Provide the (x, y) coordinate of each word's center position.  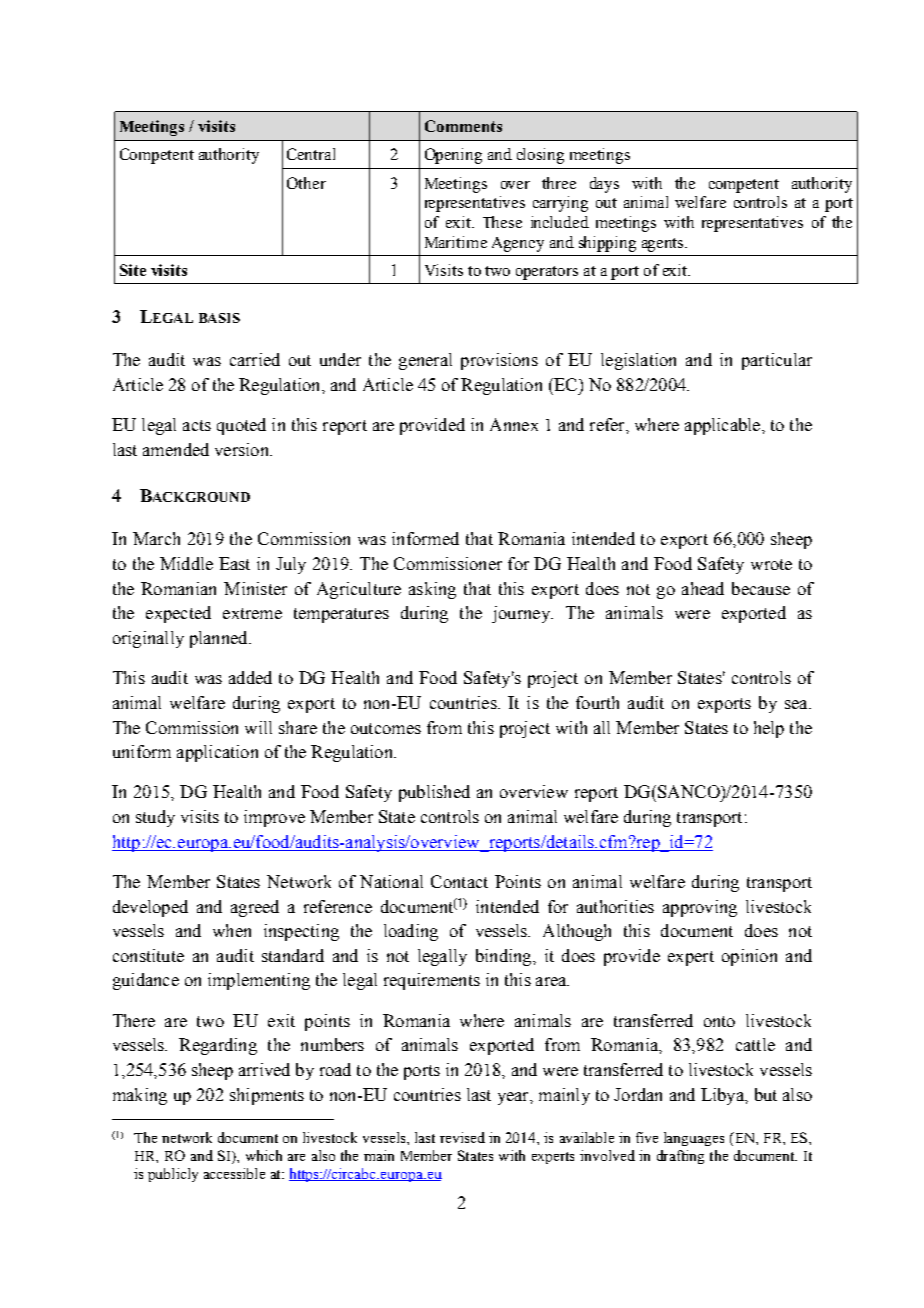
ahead (703, 588)
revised (462, 1137)
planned (220, 639)
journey (522, 614)
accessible (234, 1173)
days (604, 185)
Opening (453, 156)
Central (311, 154)
